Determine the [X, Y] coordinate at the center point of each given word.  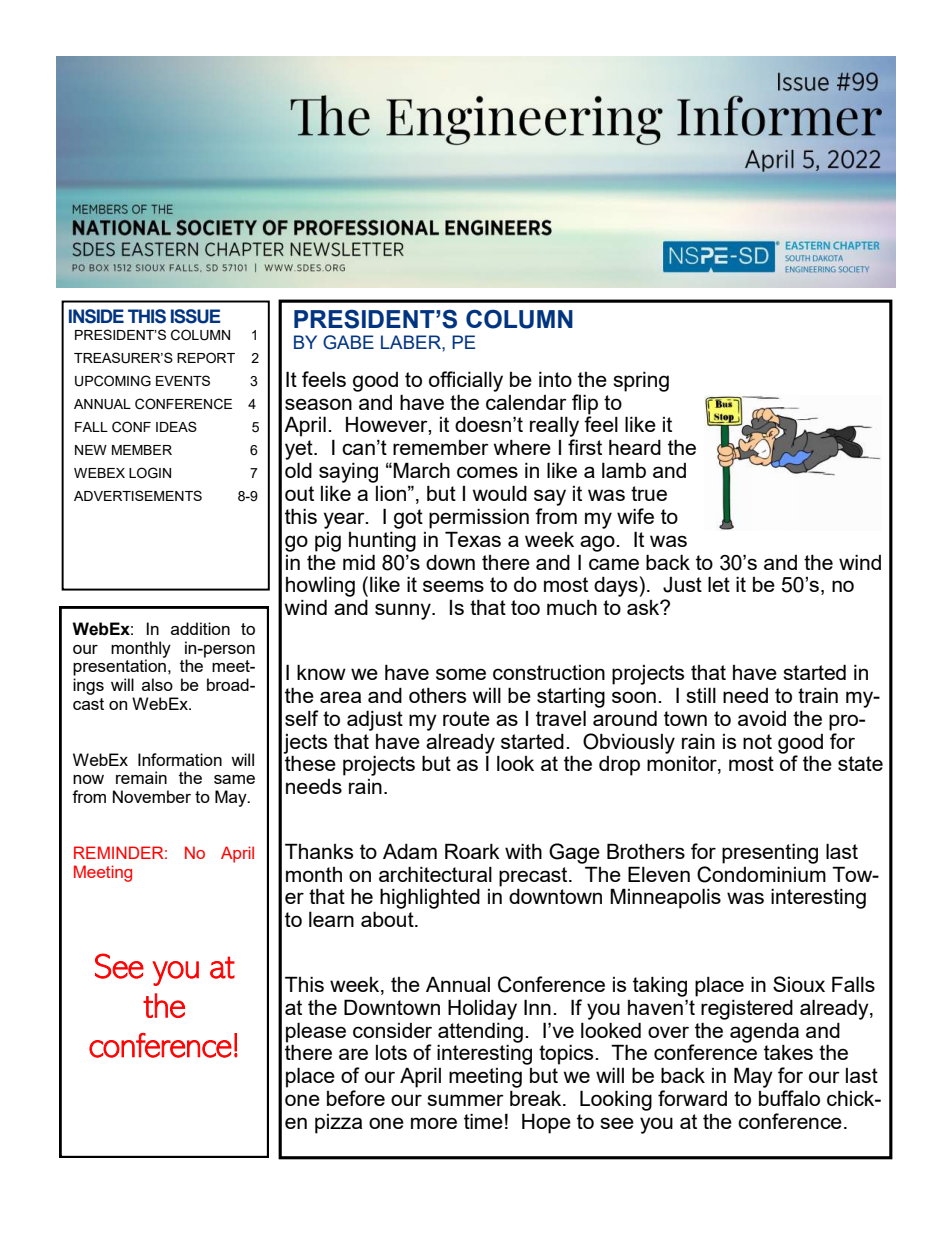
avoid [762, 718]
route [466, 718]
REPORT [206, 357]
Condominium [761, 873]
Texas [473, 539]
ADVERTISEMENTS [138, 495]
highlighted [430, 898]
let [719, 584]
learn [331, 919]
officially [466, 381]
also [157, 684]
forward [692, 1098]
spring [641, 381]
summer [465, 1100]
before [356, 1098]
